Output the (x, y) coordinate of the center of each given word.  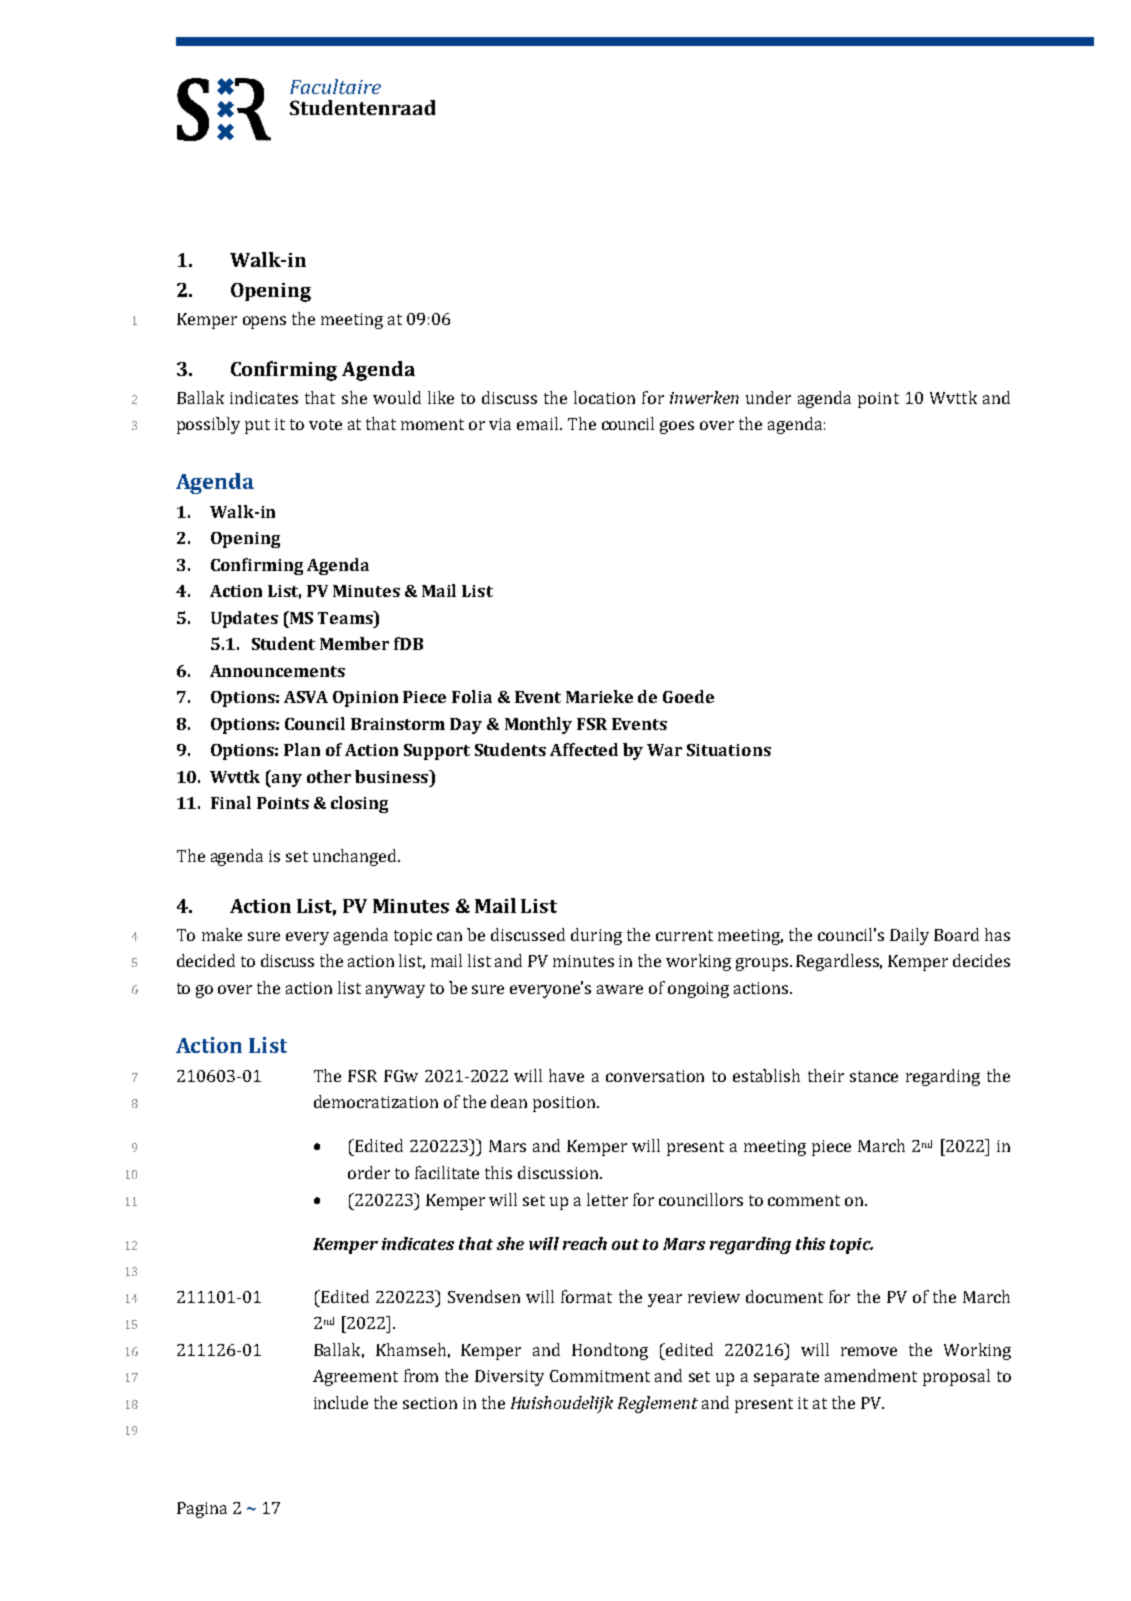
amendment (871, 1375)
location (604, 397)
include (341, 1402)
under (768, 397)
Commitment (600, 1376)
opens (264, 322)
